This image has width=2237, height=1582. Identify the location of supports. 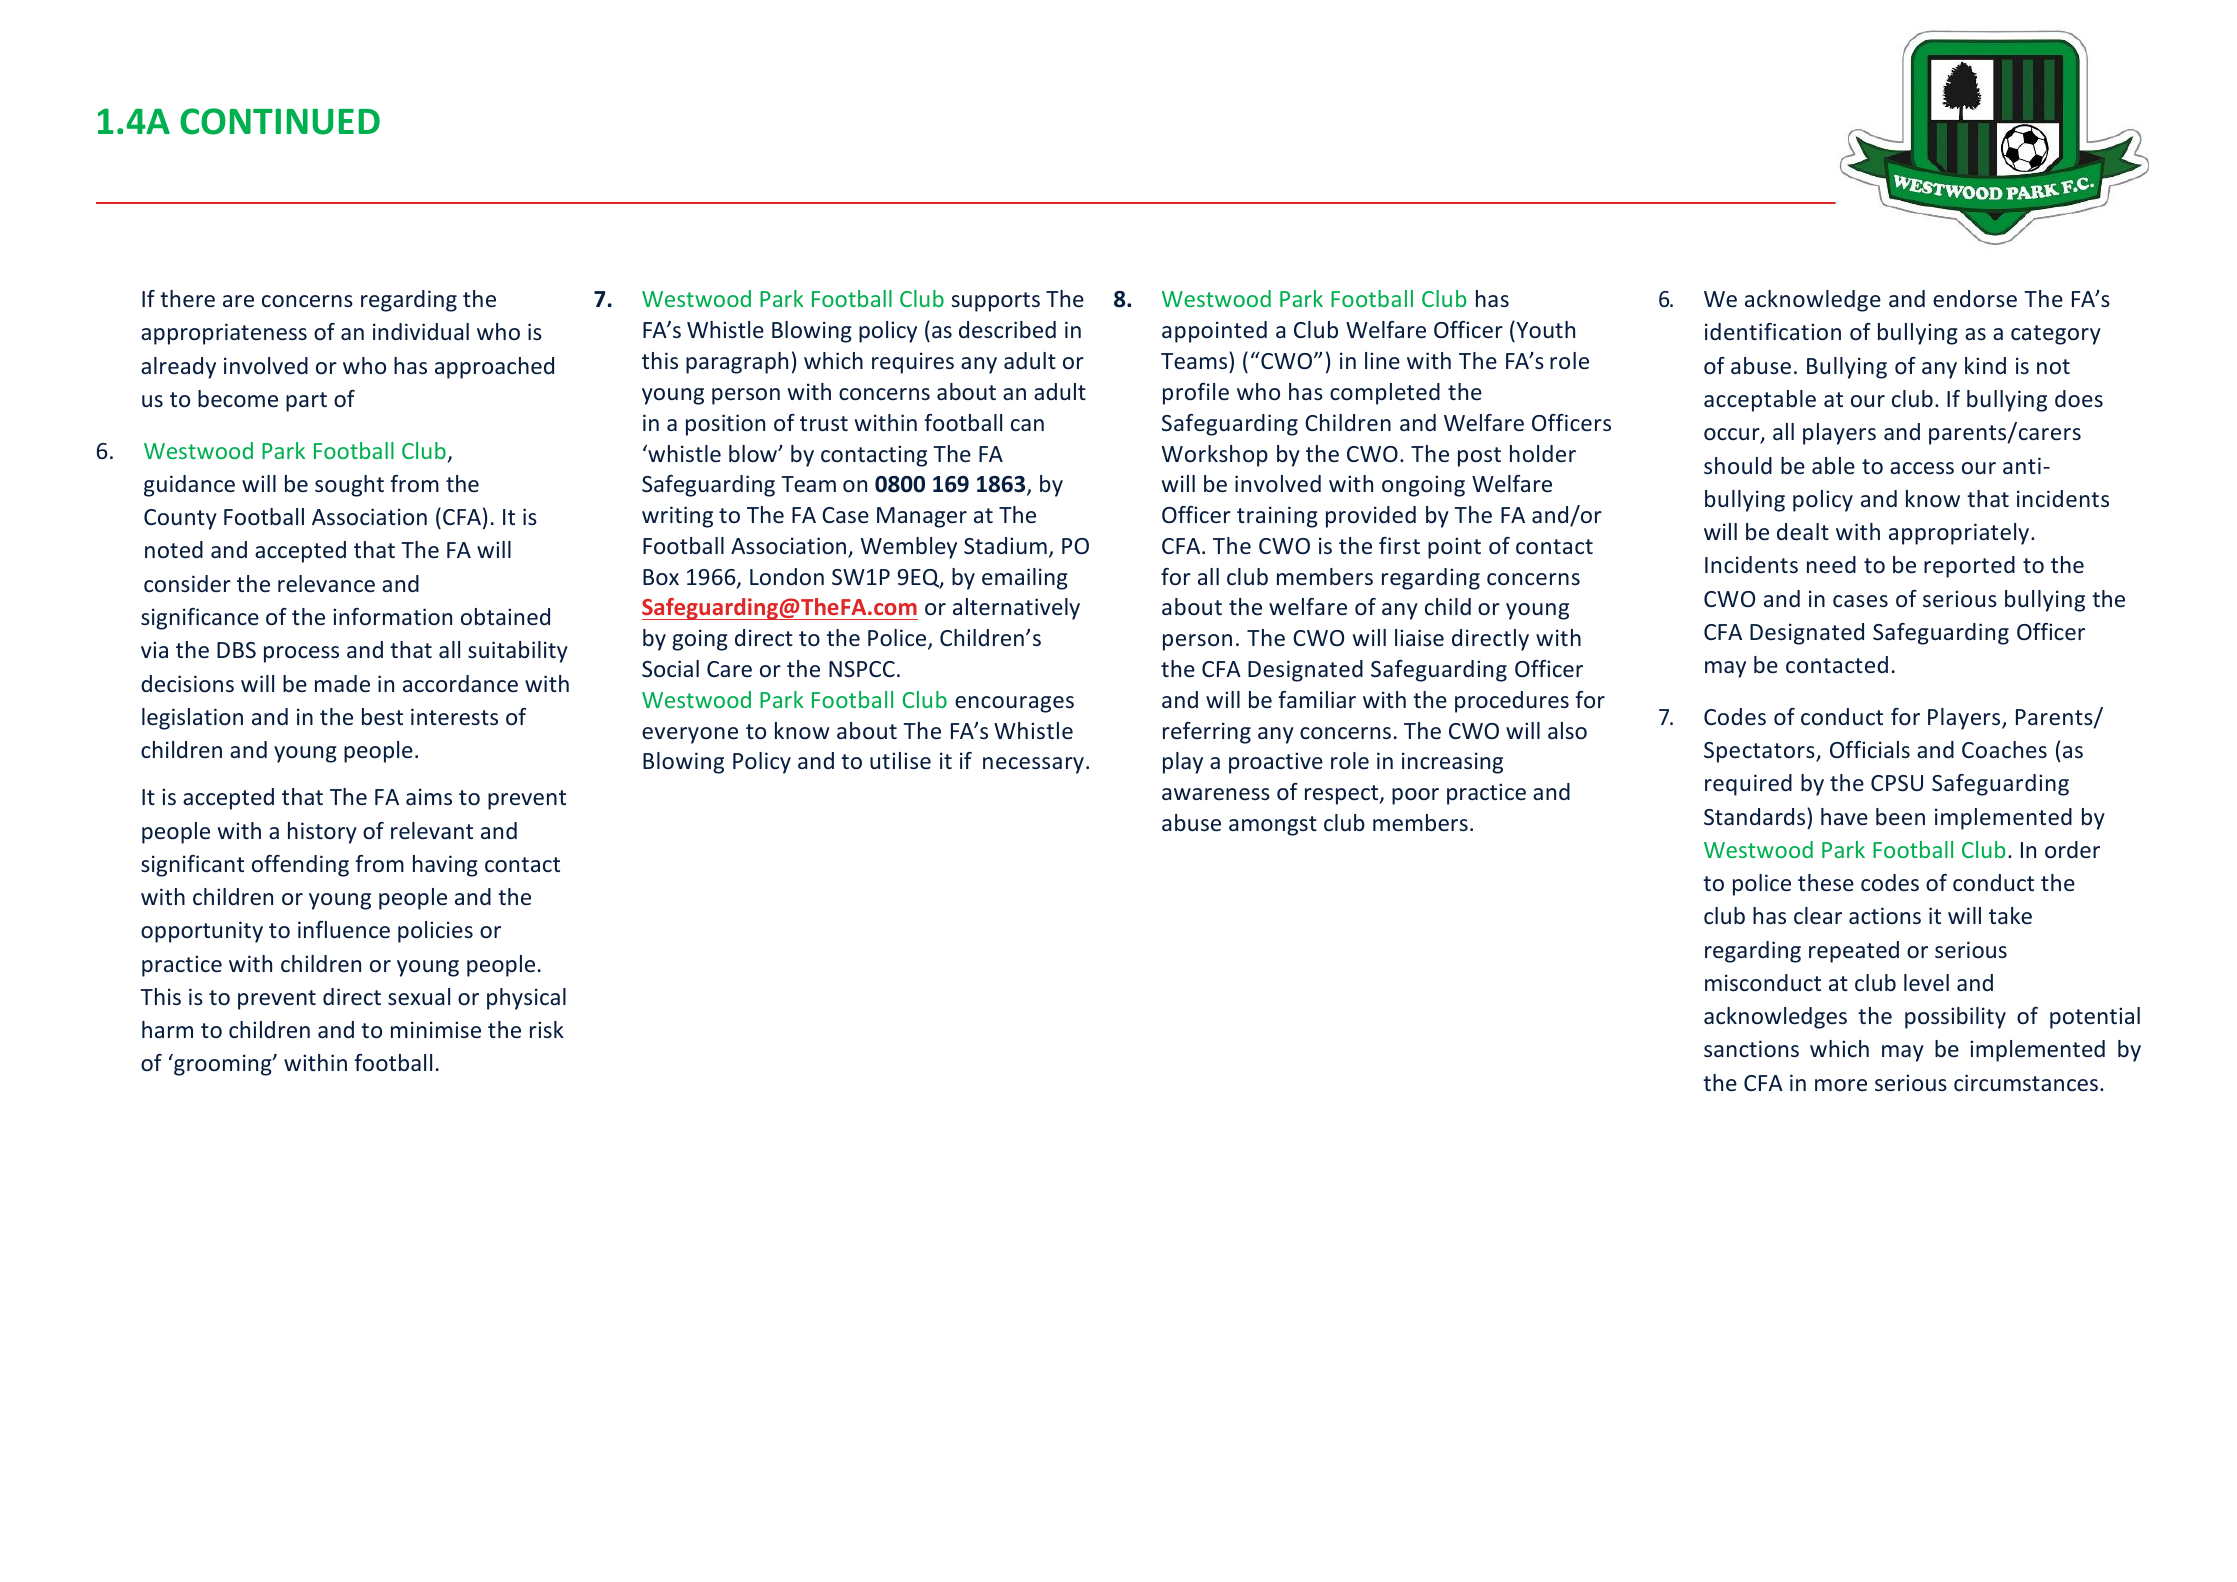
(995, 302).
